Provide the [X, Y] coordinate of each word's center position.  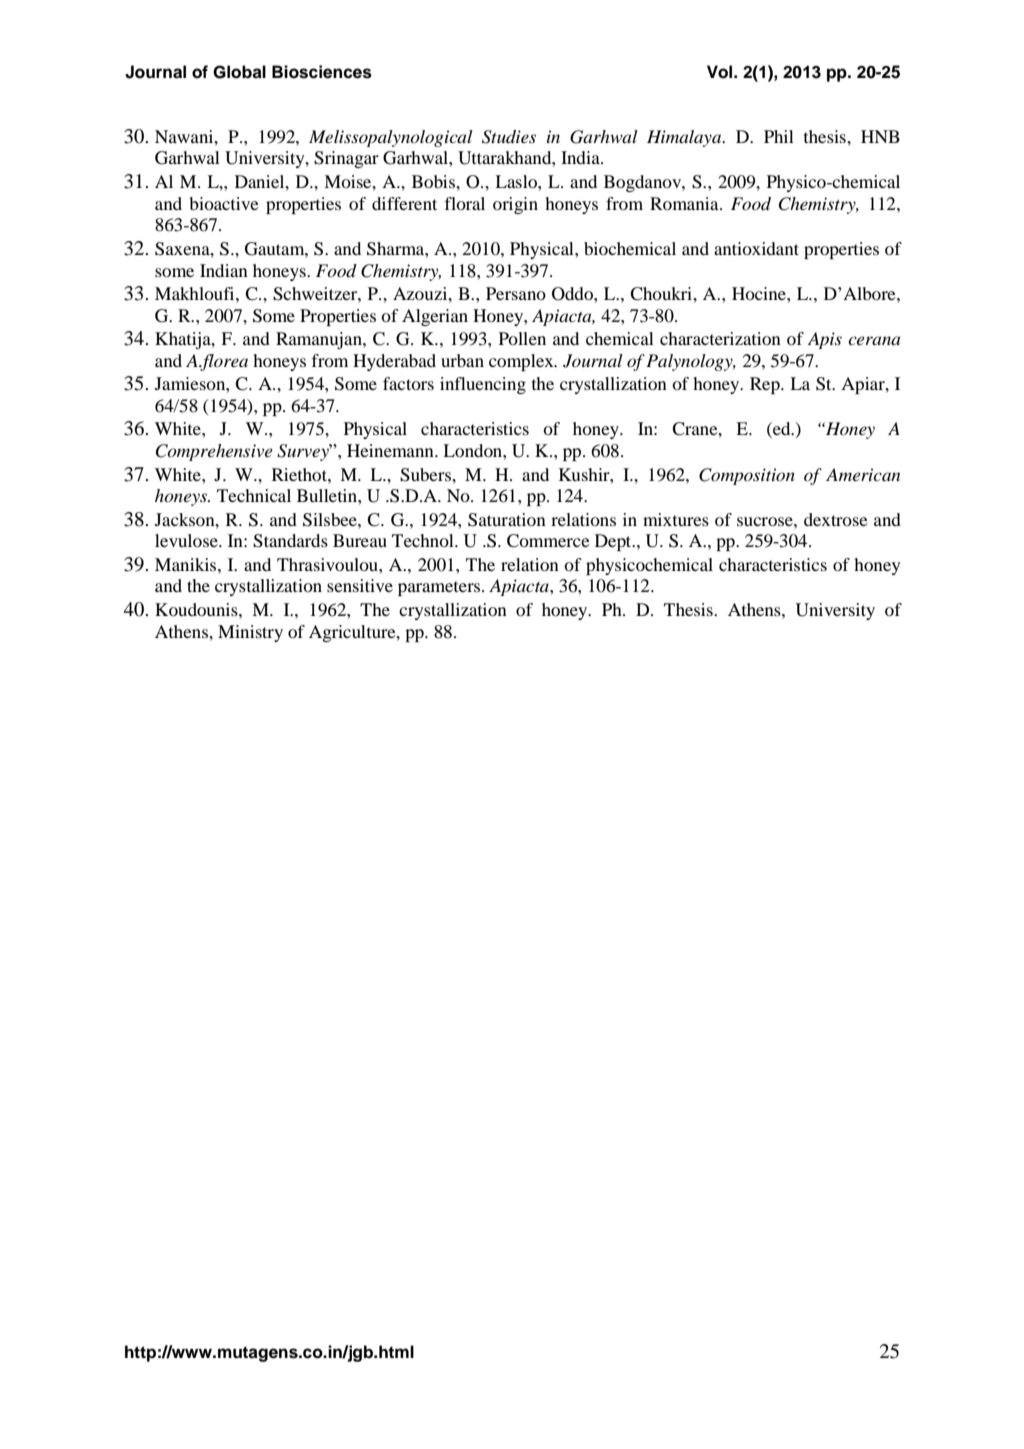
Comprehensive [214, 452]
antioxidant [756, 248]
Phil [779, 136]
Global [239, 72]
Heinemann [391, 450]
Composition [747, 476]
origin [515, 205]
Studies [509, 137]
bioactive [224, 203]
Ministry [250, 633]
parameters [440, 588]
